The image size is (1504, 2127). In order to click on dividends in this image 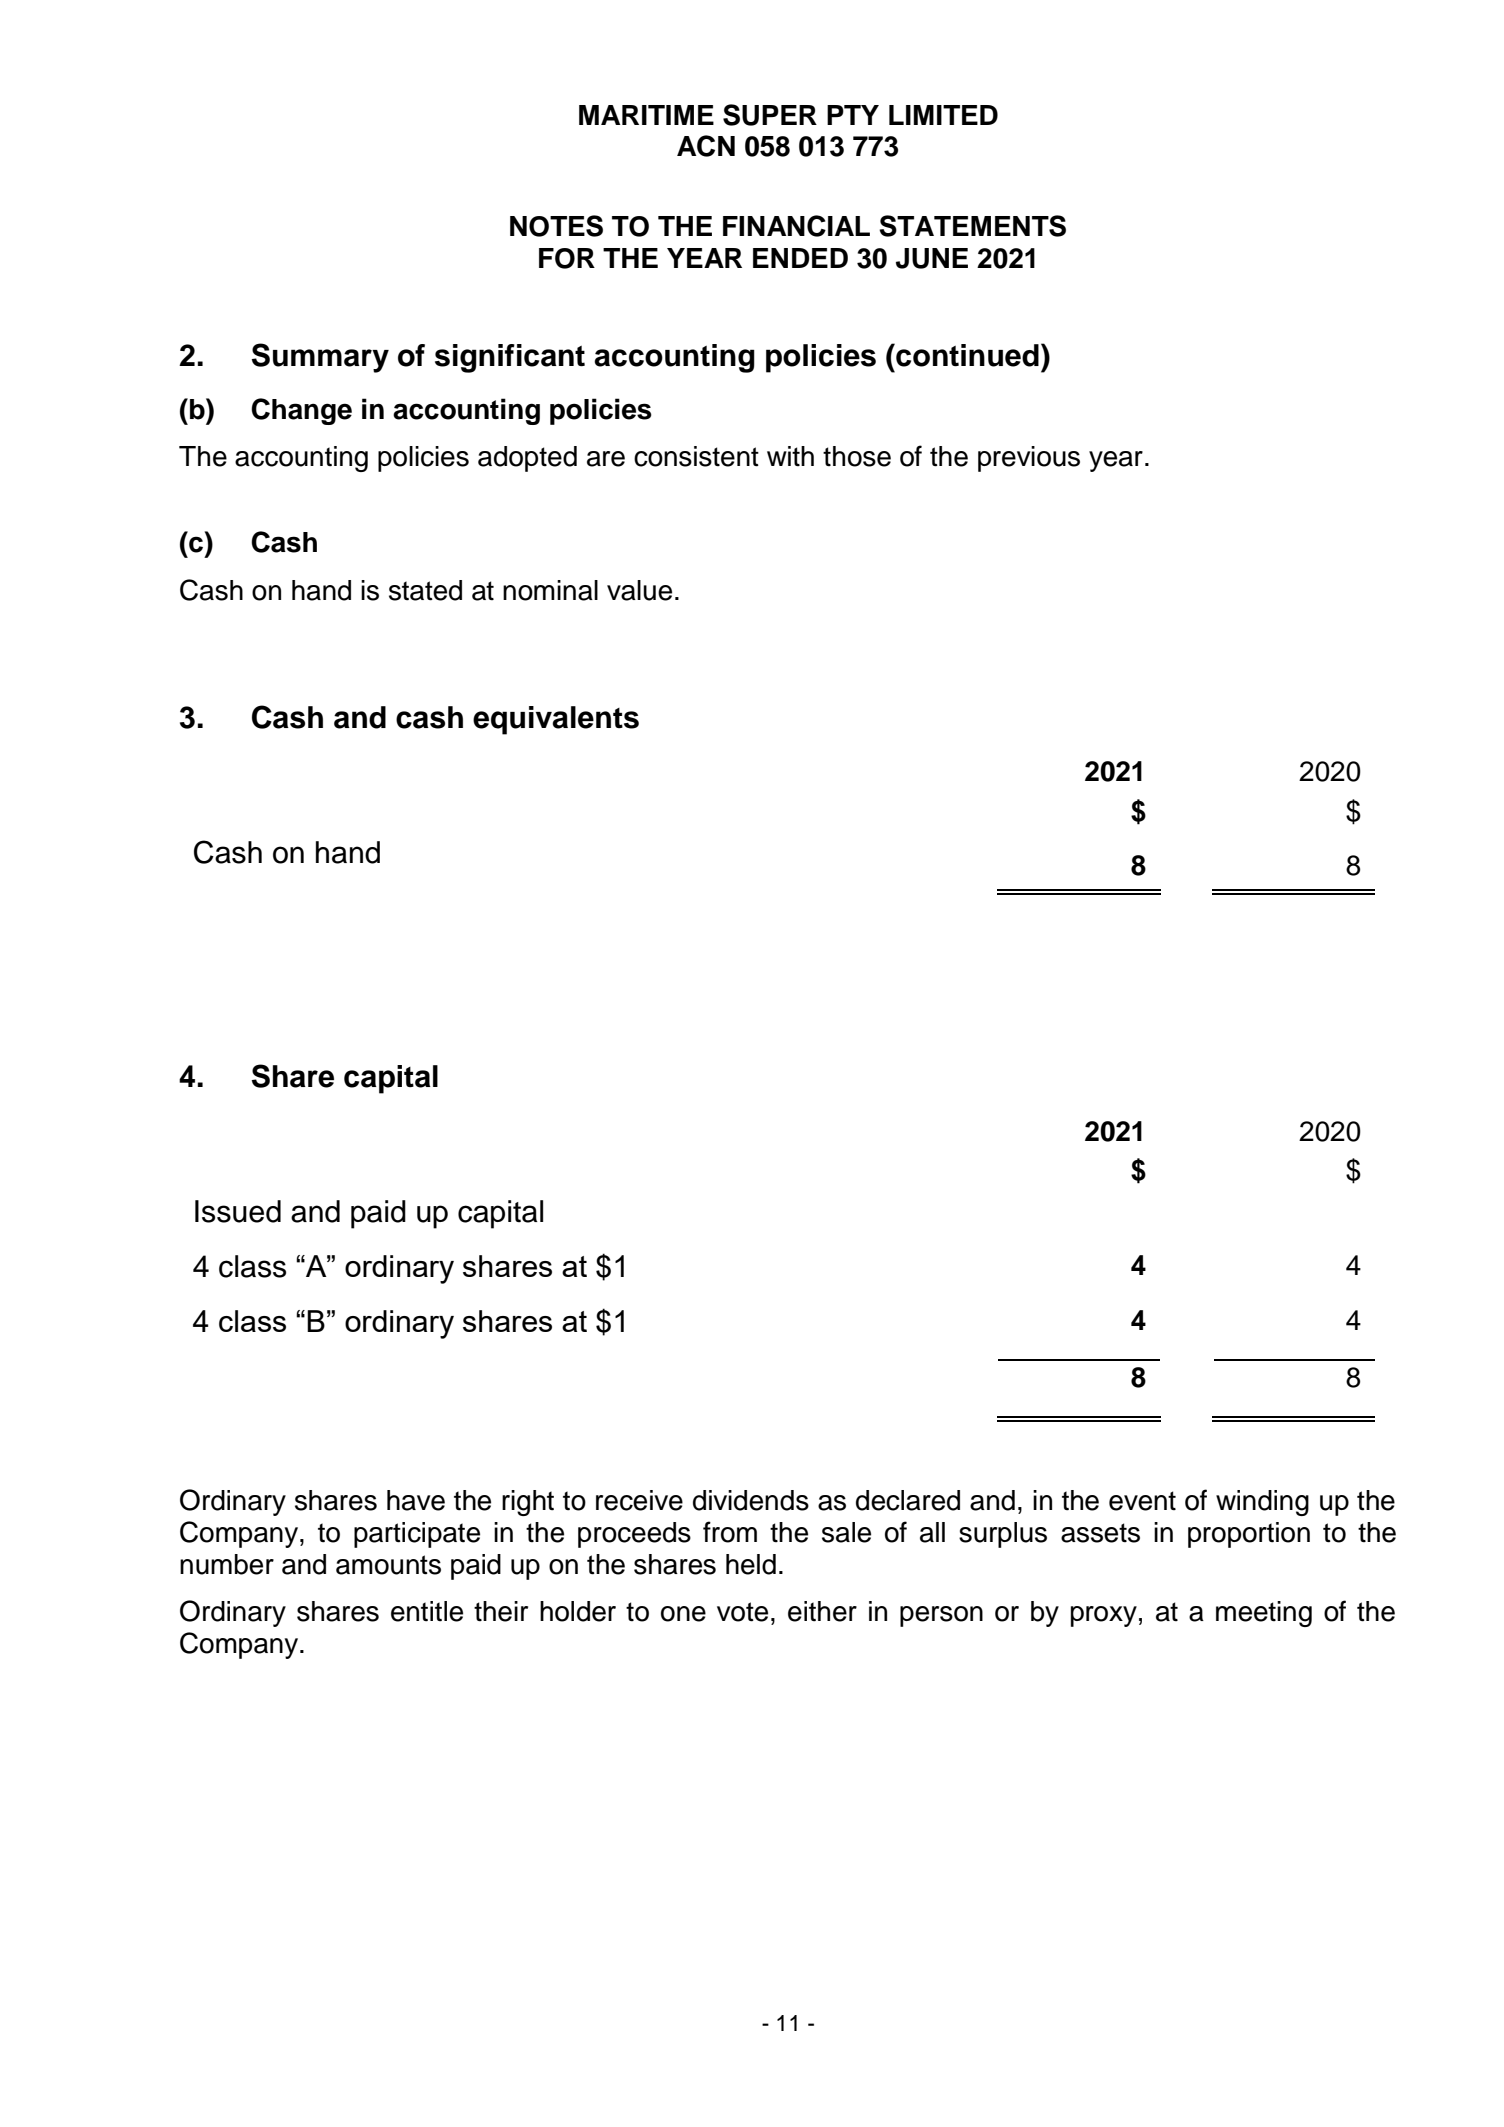, I will do `click(751, 1500)`.
